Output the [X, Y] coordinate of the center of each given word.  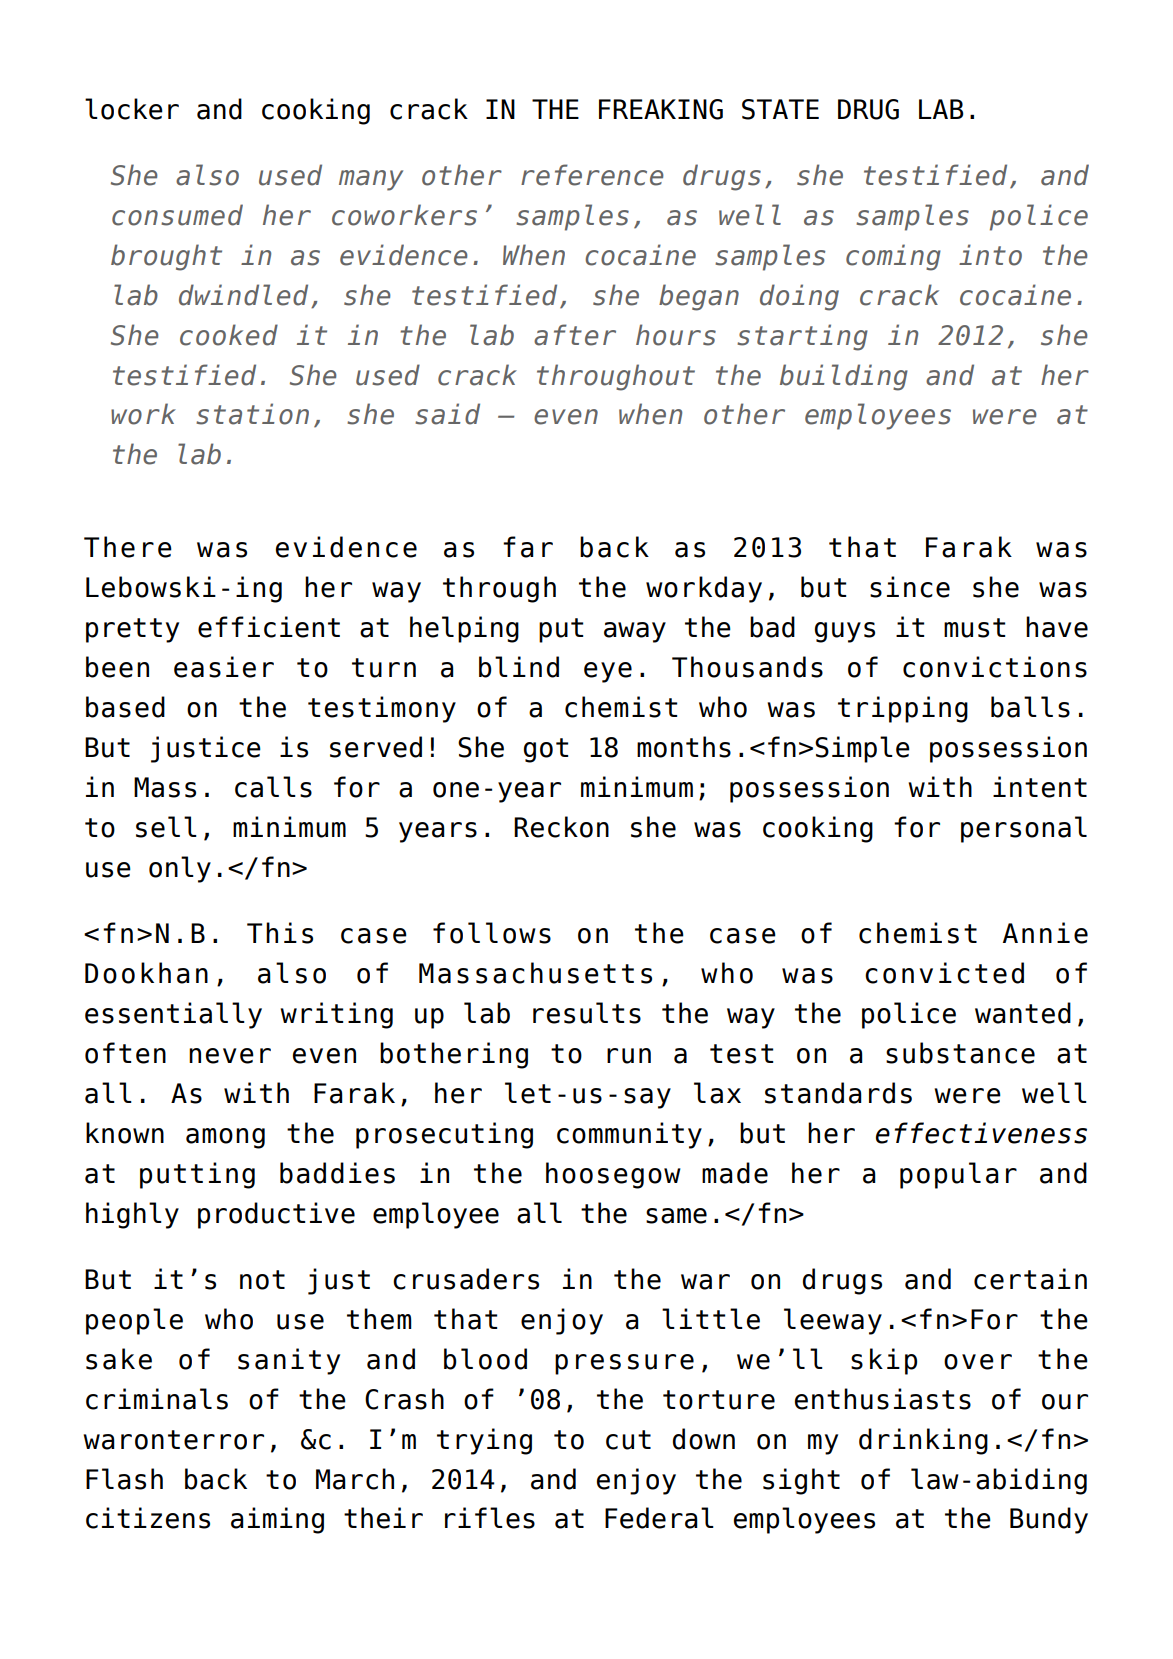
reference [592, 175]
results [587, 1013]
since [910, 587]
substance [960, 1053]
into [990, 255]
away [635, 632]
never [230, 1056]
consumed [177, 215]
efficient [269, 627]
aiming [277, 1520]
